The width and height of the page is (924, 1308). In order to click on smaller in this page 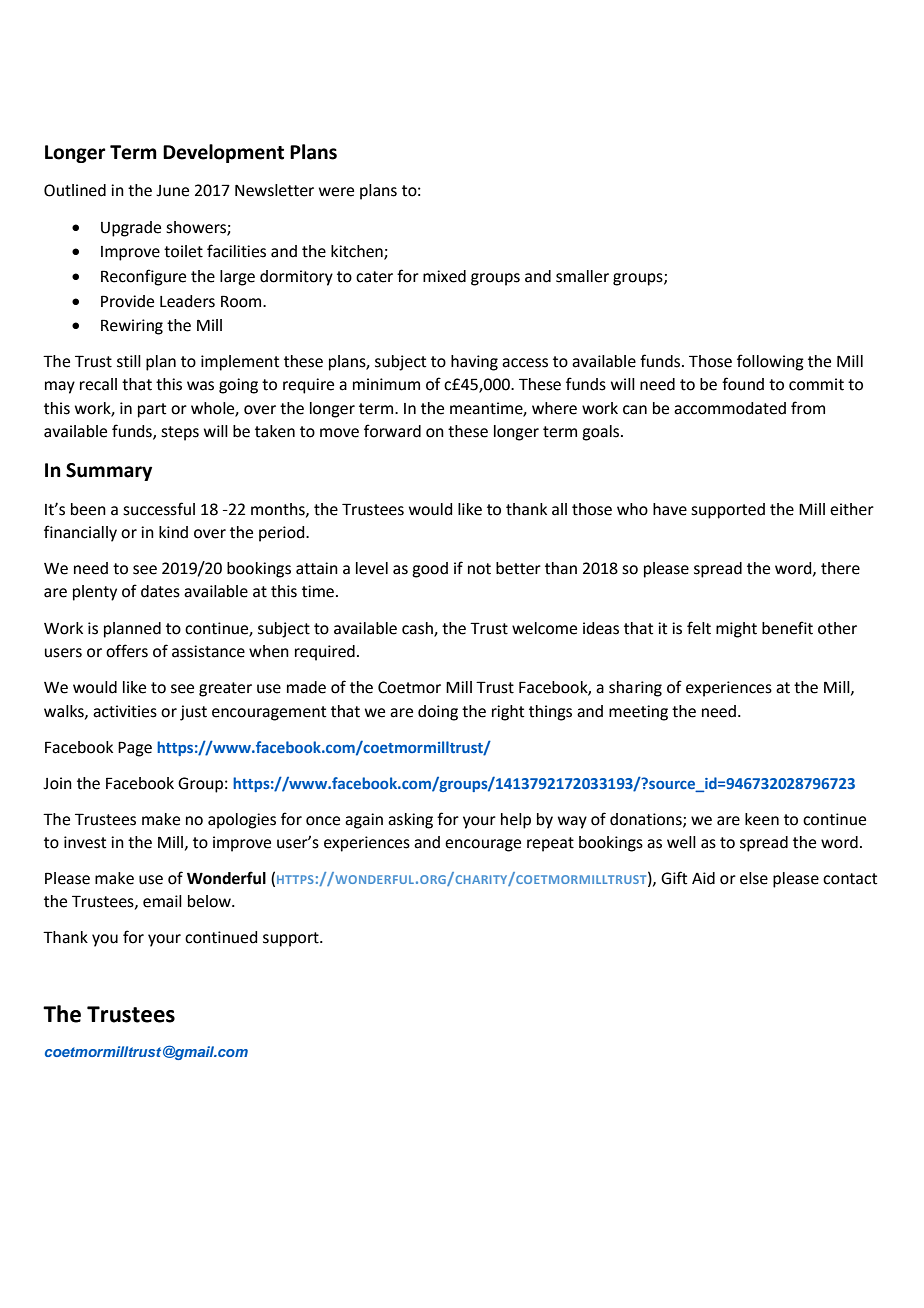, I will do `click(582, 276)`.
